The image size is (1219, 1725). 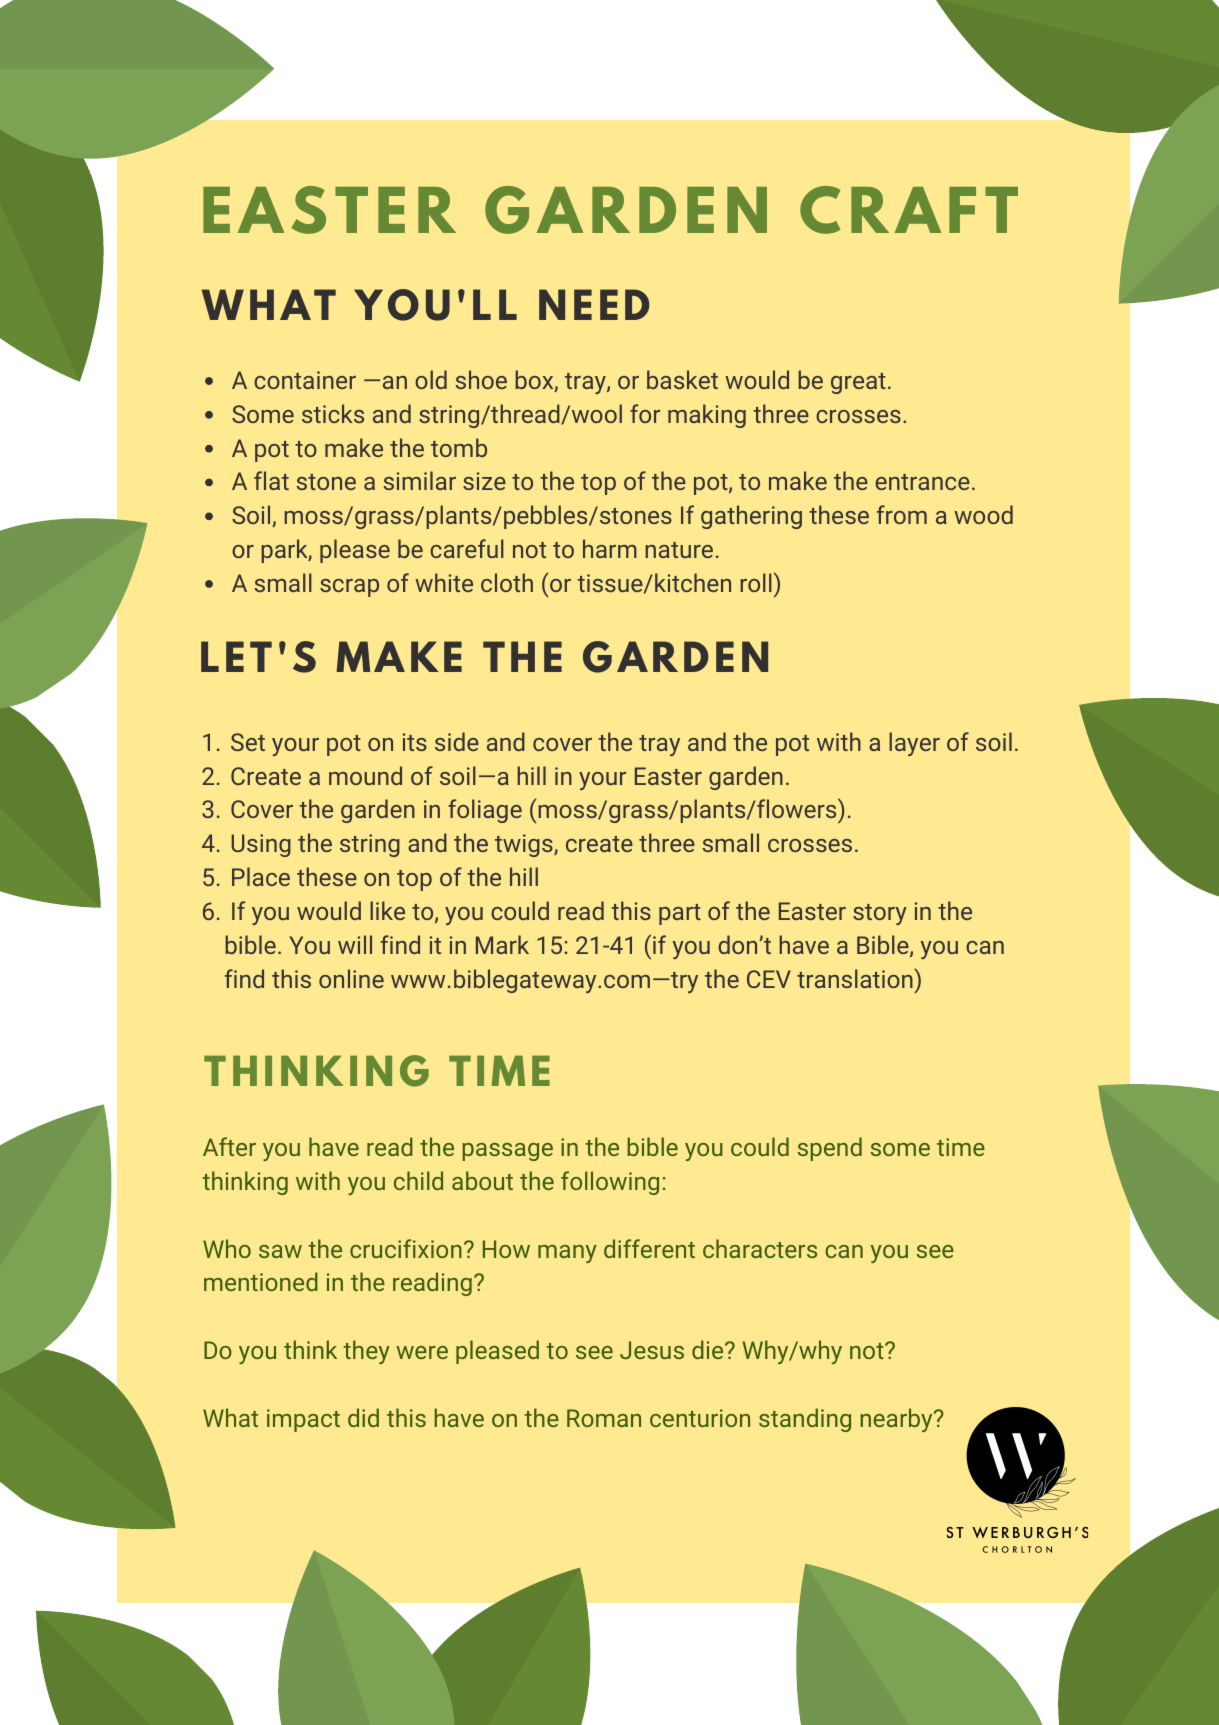 I want to click on After, so click(x=229, y=1146).
